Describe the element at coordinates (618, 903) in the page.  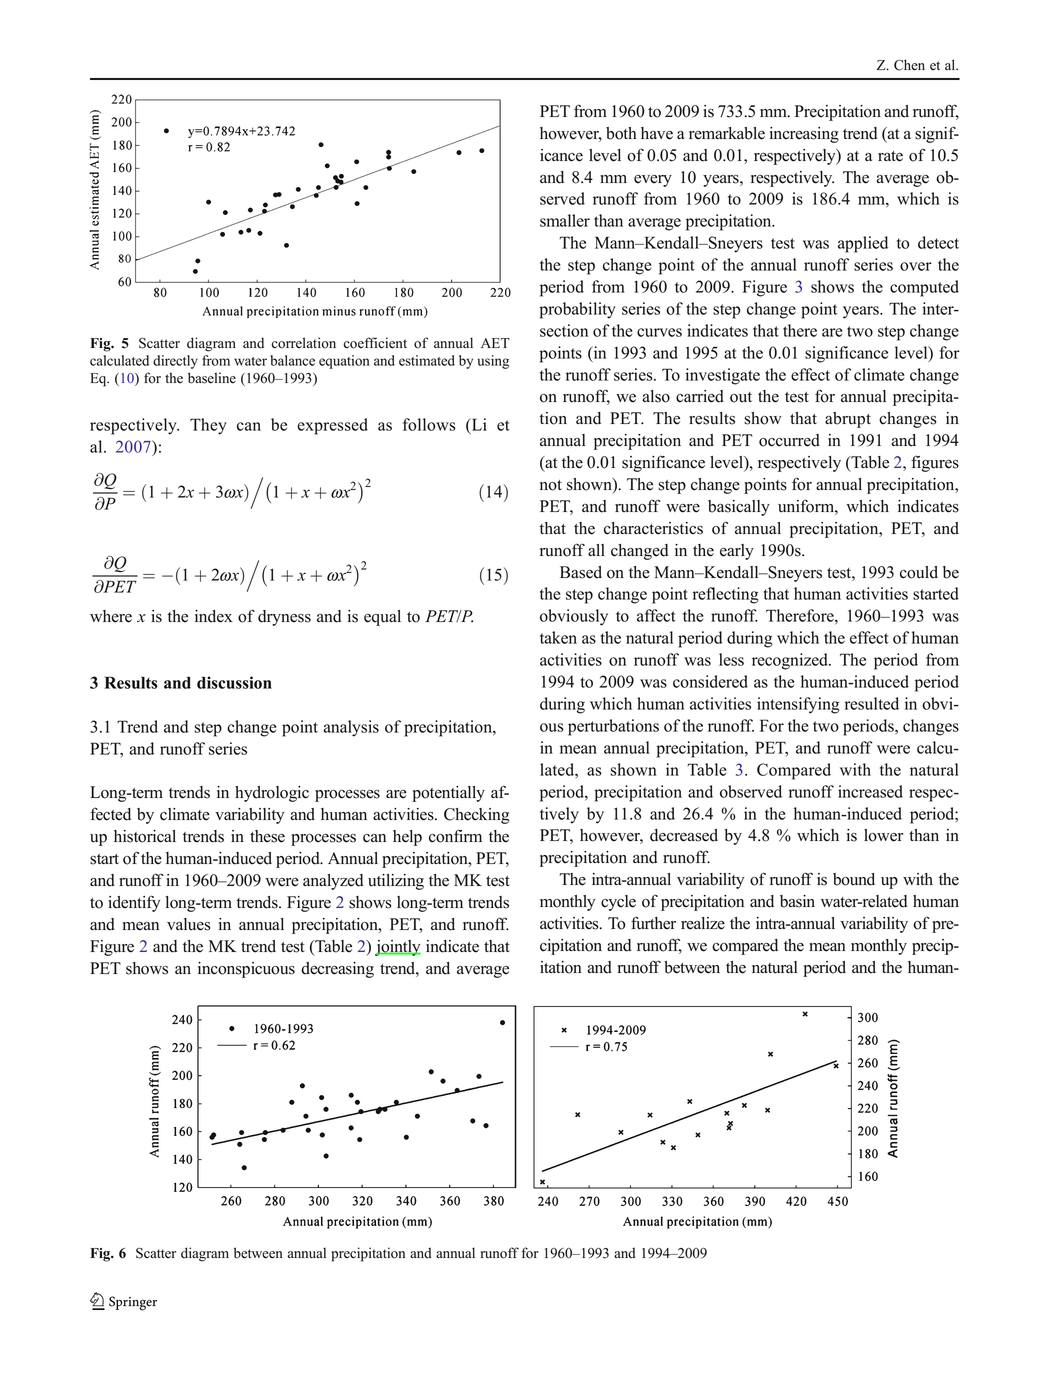
I see `cycle` at that location.
